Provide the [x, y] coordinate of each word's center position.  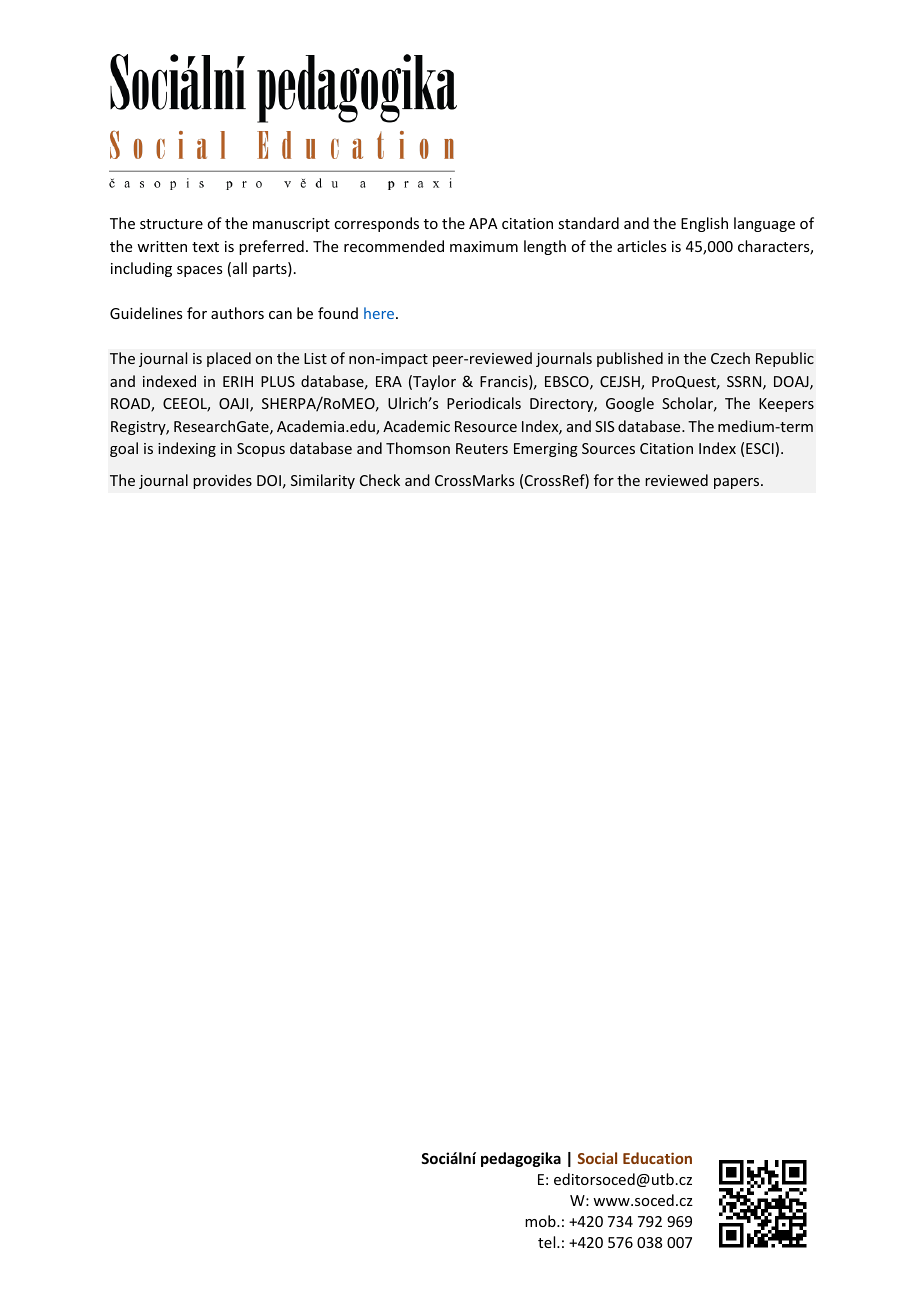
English [704, 224]
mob [541, 1221]
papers [738, 483]
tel [548, 1242]
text [205, 247]
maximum [484, 246]
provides [222, 481]
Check [380, 480]
